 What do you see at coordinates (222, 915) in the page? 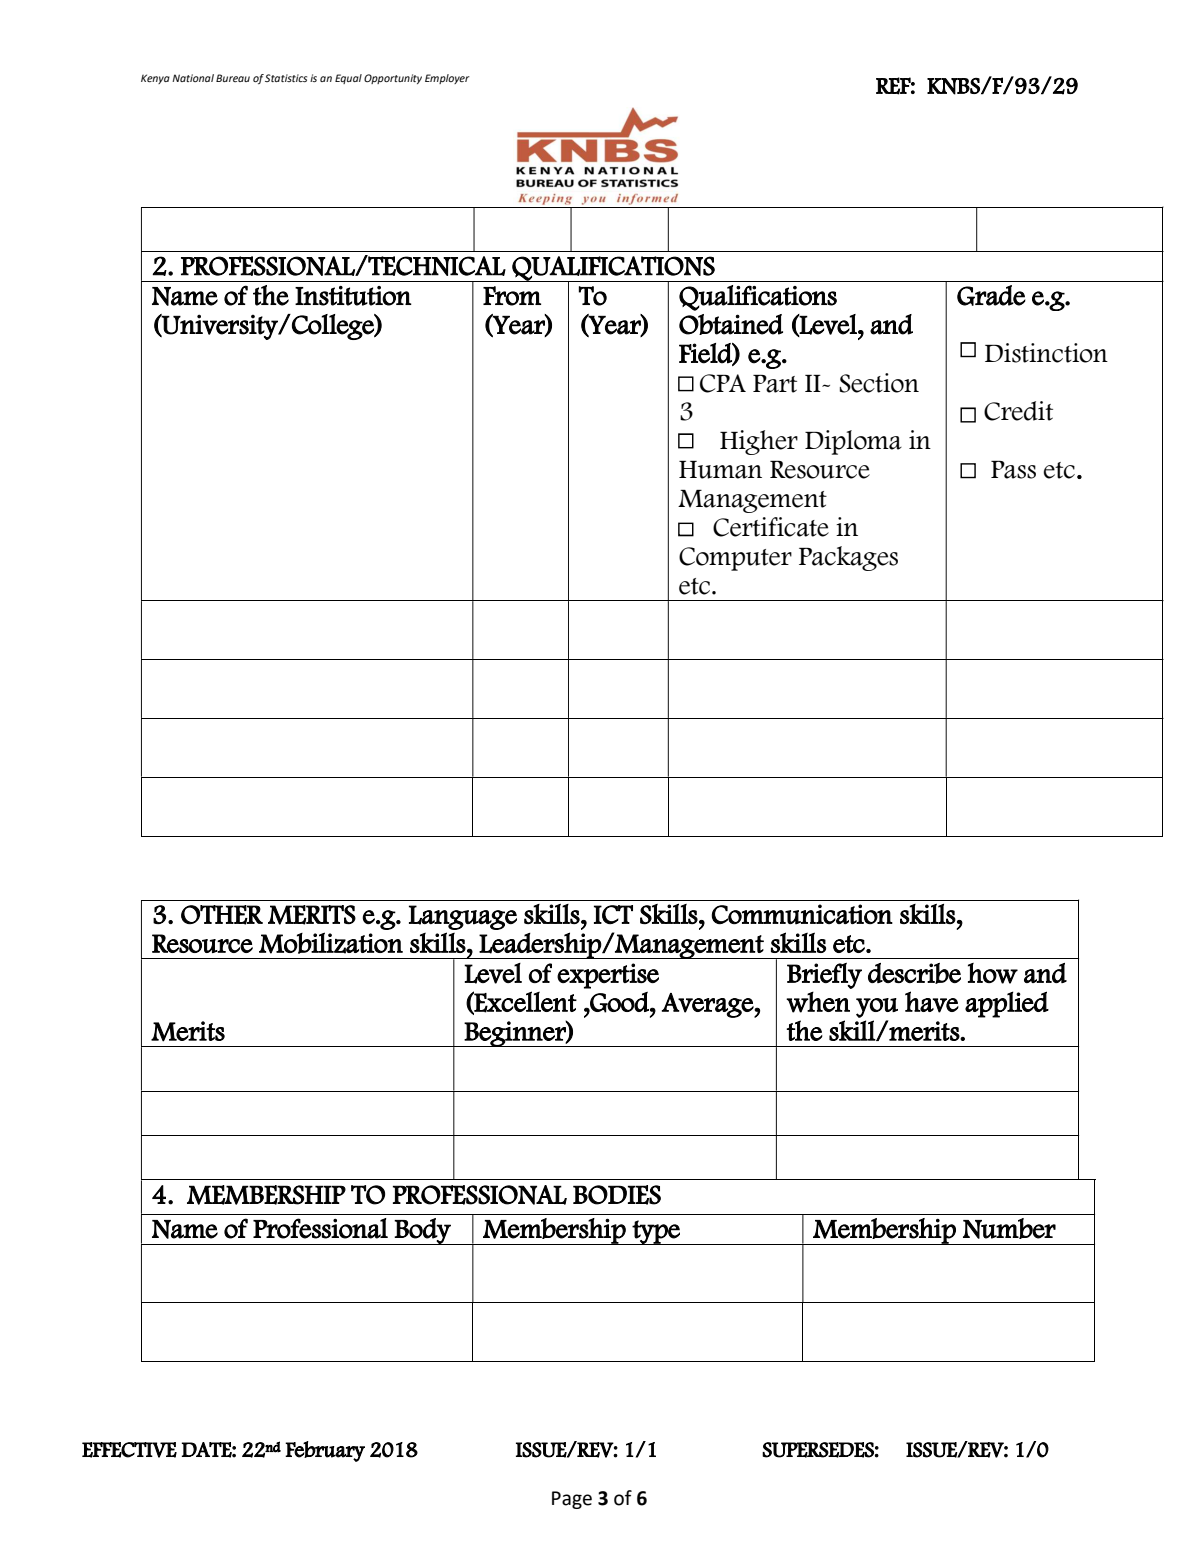
I see `OTHER` at bounding box center [222, 915].
